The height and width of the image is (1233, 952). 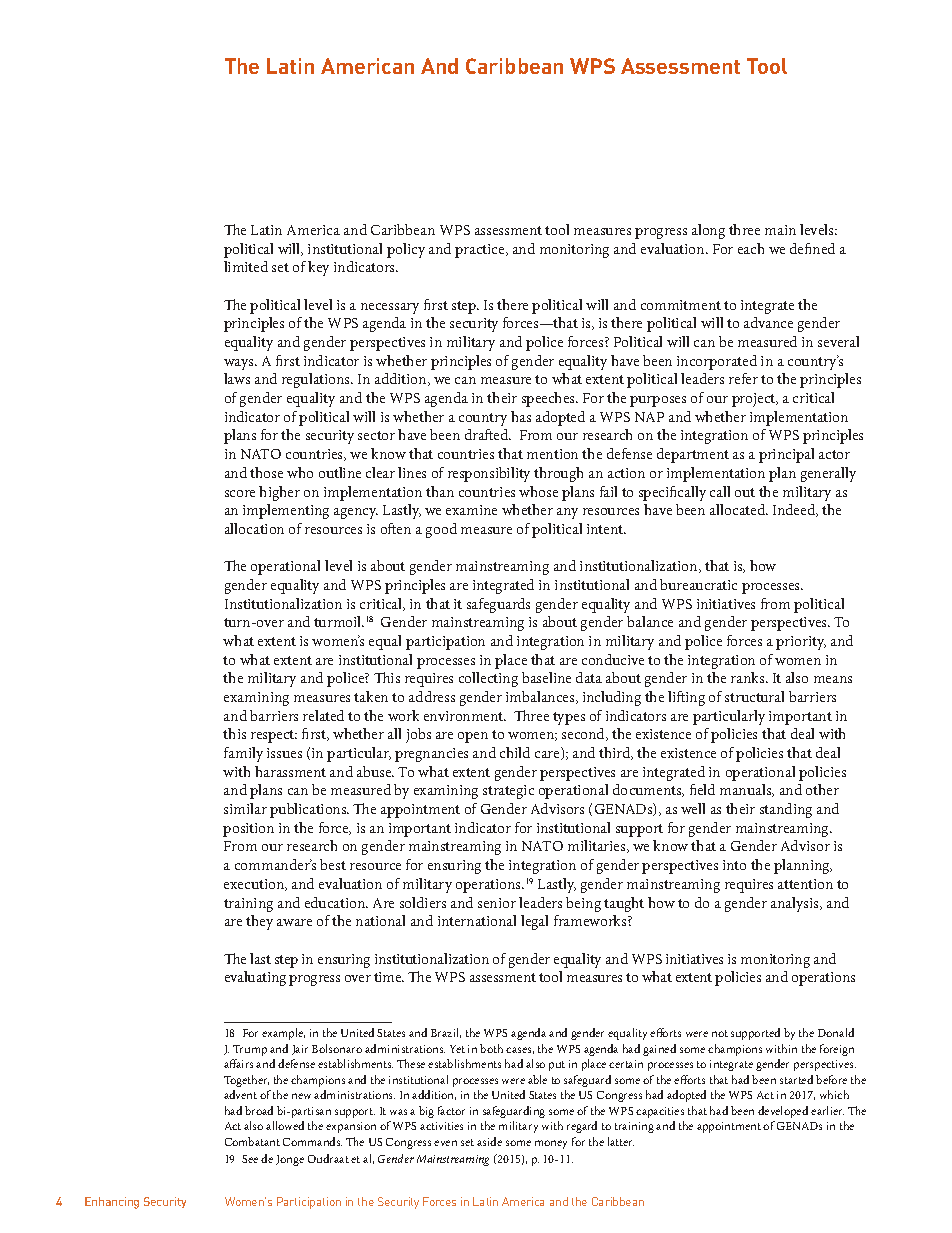 What do you see at coordinates (481, 251) in the image?
I see `practice` at bounding box center [481, 251].
